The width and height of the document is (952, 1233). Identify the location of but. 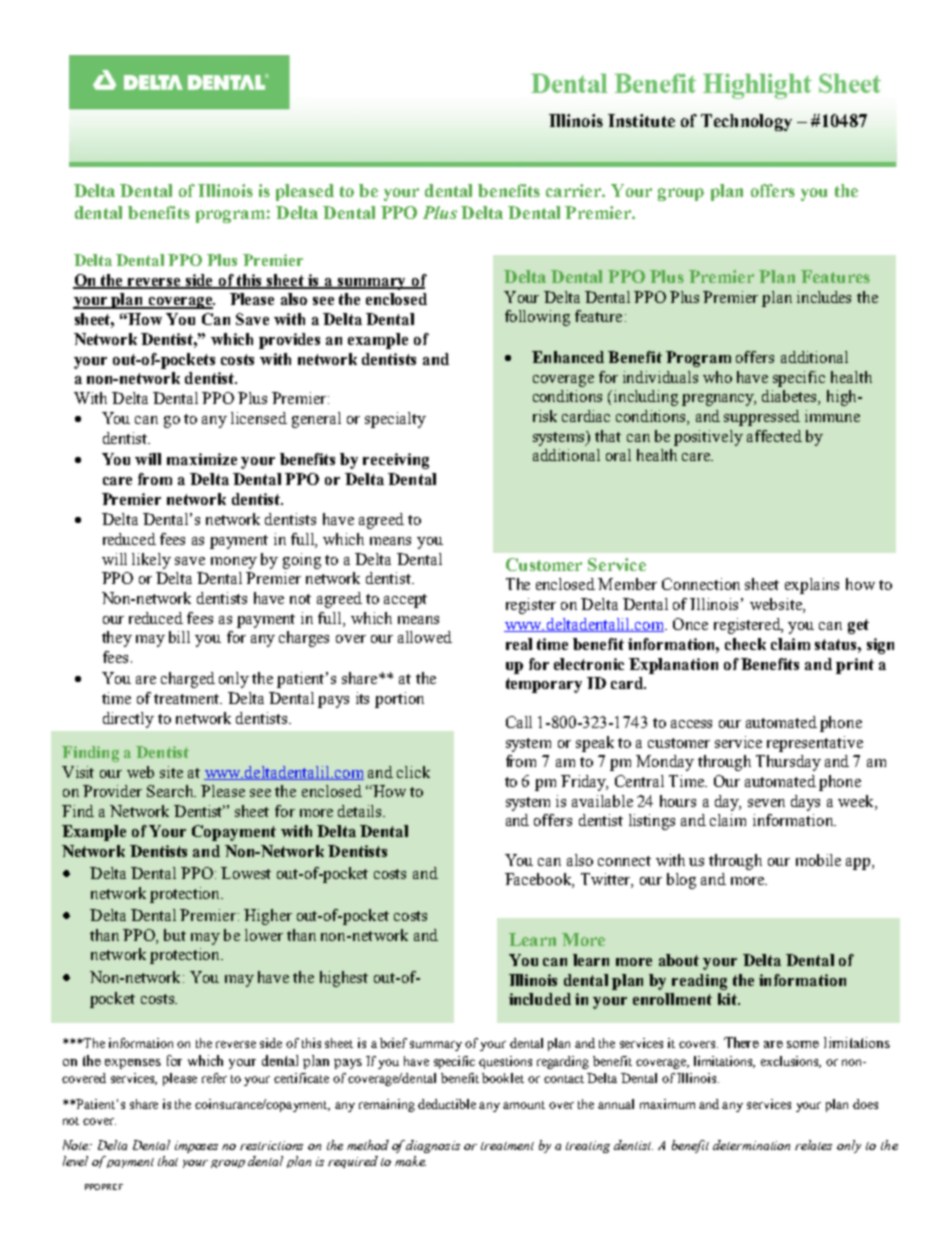
(175, 935).
